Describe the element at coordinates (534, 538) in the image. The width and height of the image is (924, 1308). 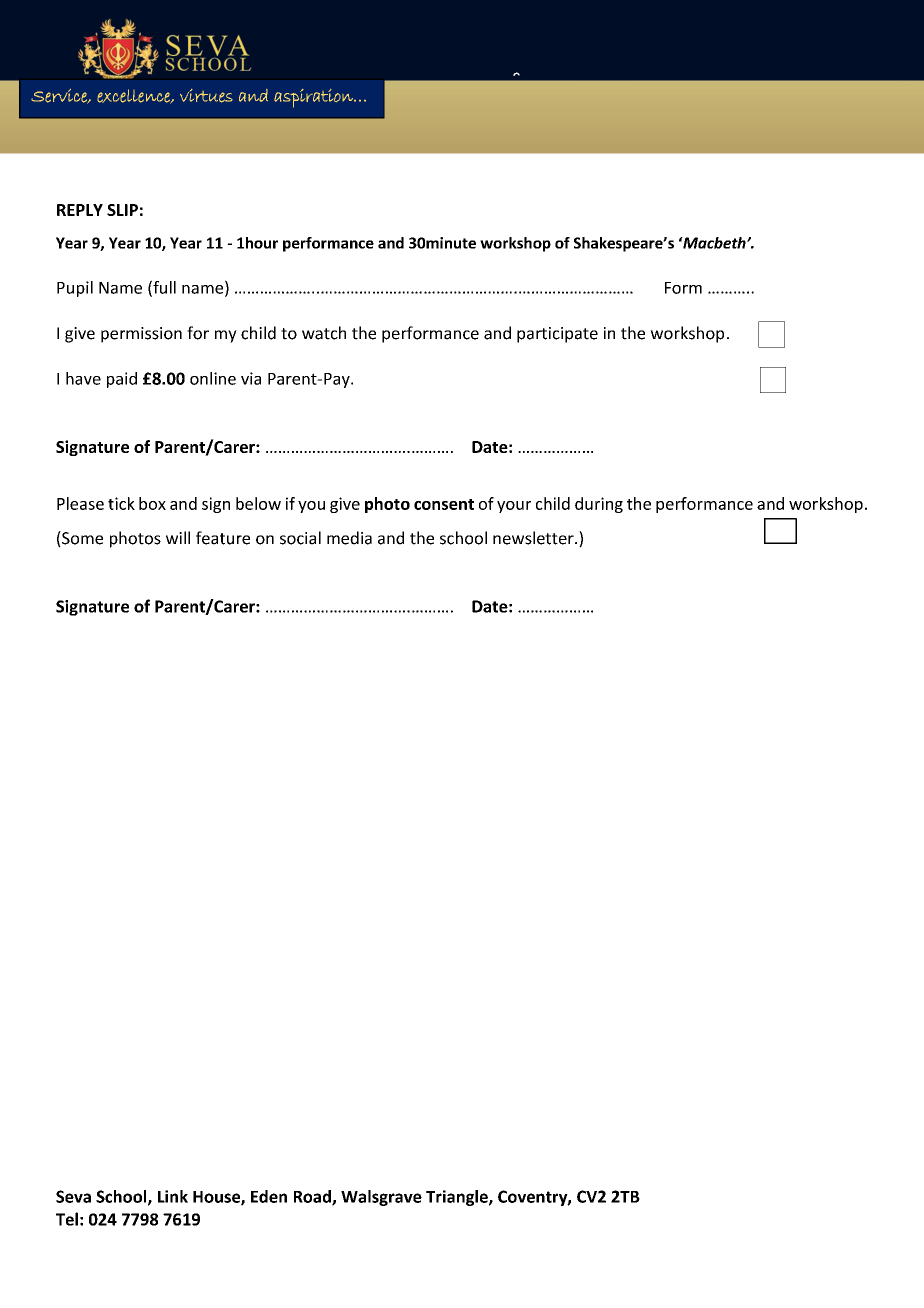
I see `newsletter` at that location.
